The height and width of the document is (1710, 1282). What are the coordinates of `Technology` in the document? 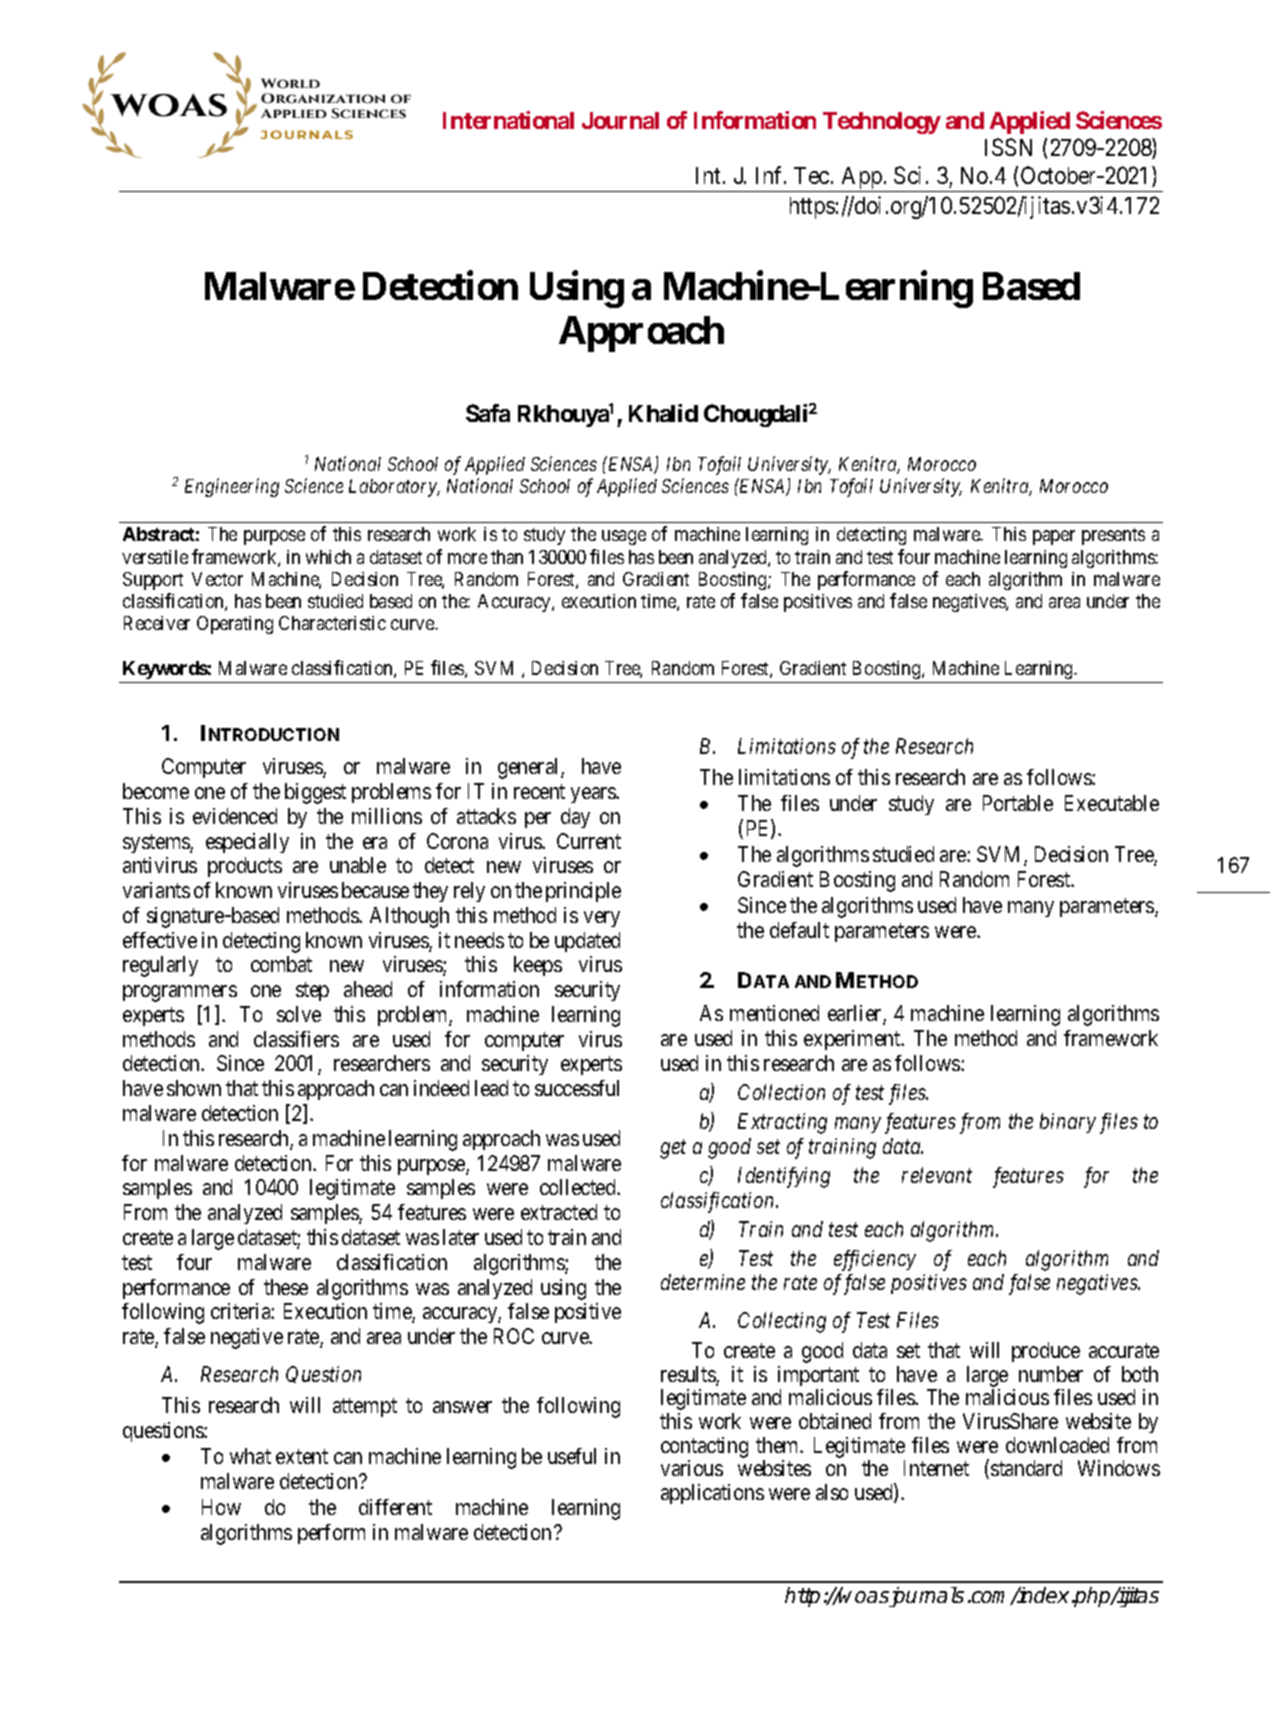 It's located at (882, 123).
